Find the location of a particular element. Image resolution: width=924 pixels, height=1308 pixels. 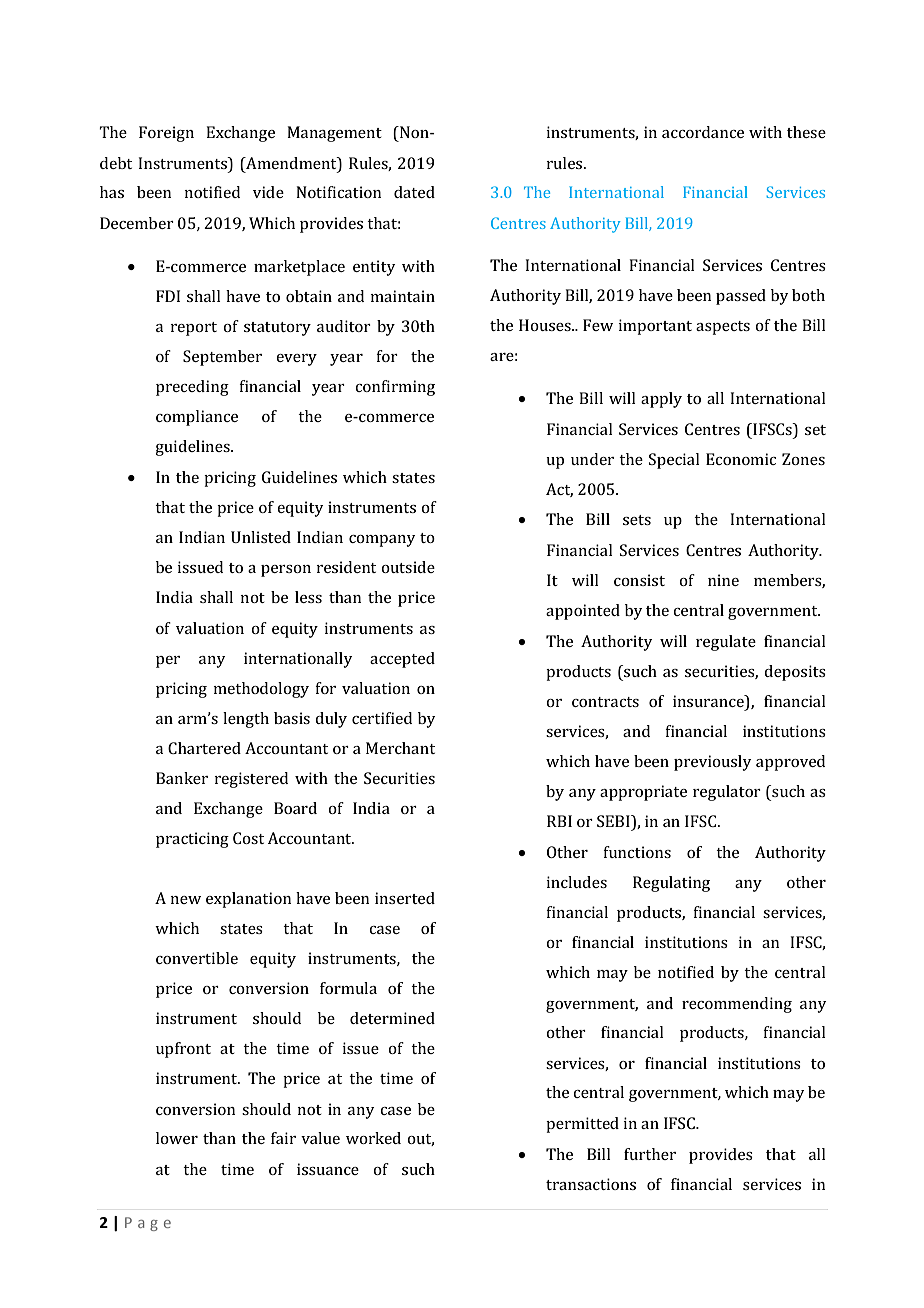

Foreign is located at coordinates (166, 134).
